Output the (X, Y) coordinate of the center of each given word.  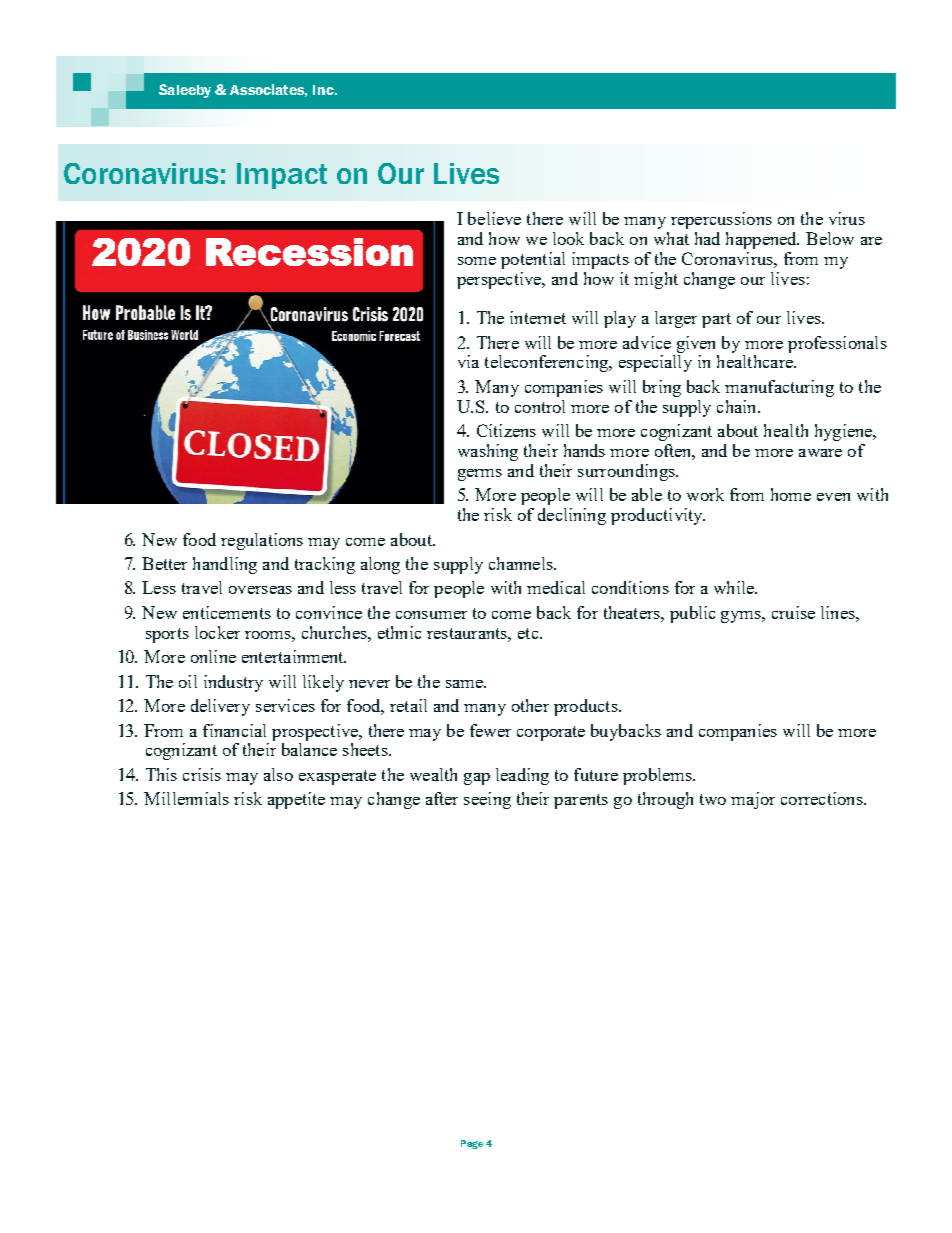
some (477, 261)
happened (762, 240)
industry (233, 683)
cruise (793, 612)
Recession (309, 252)
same (465, 684)
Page (472, 1144)
